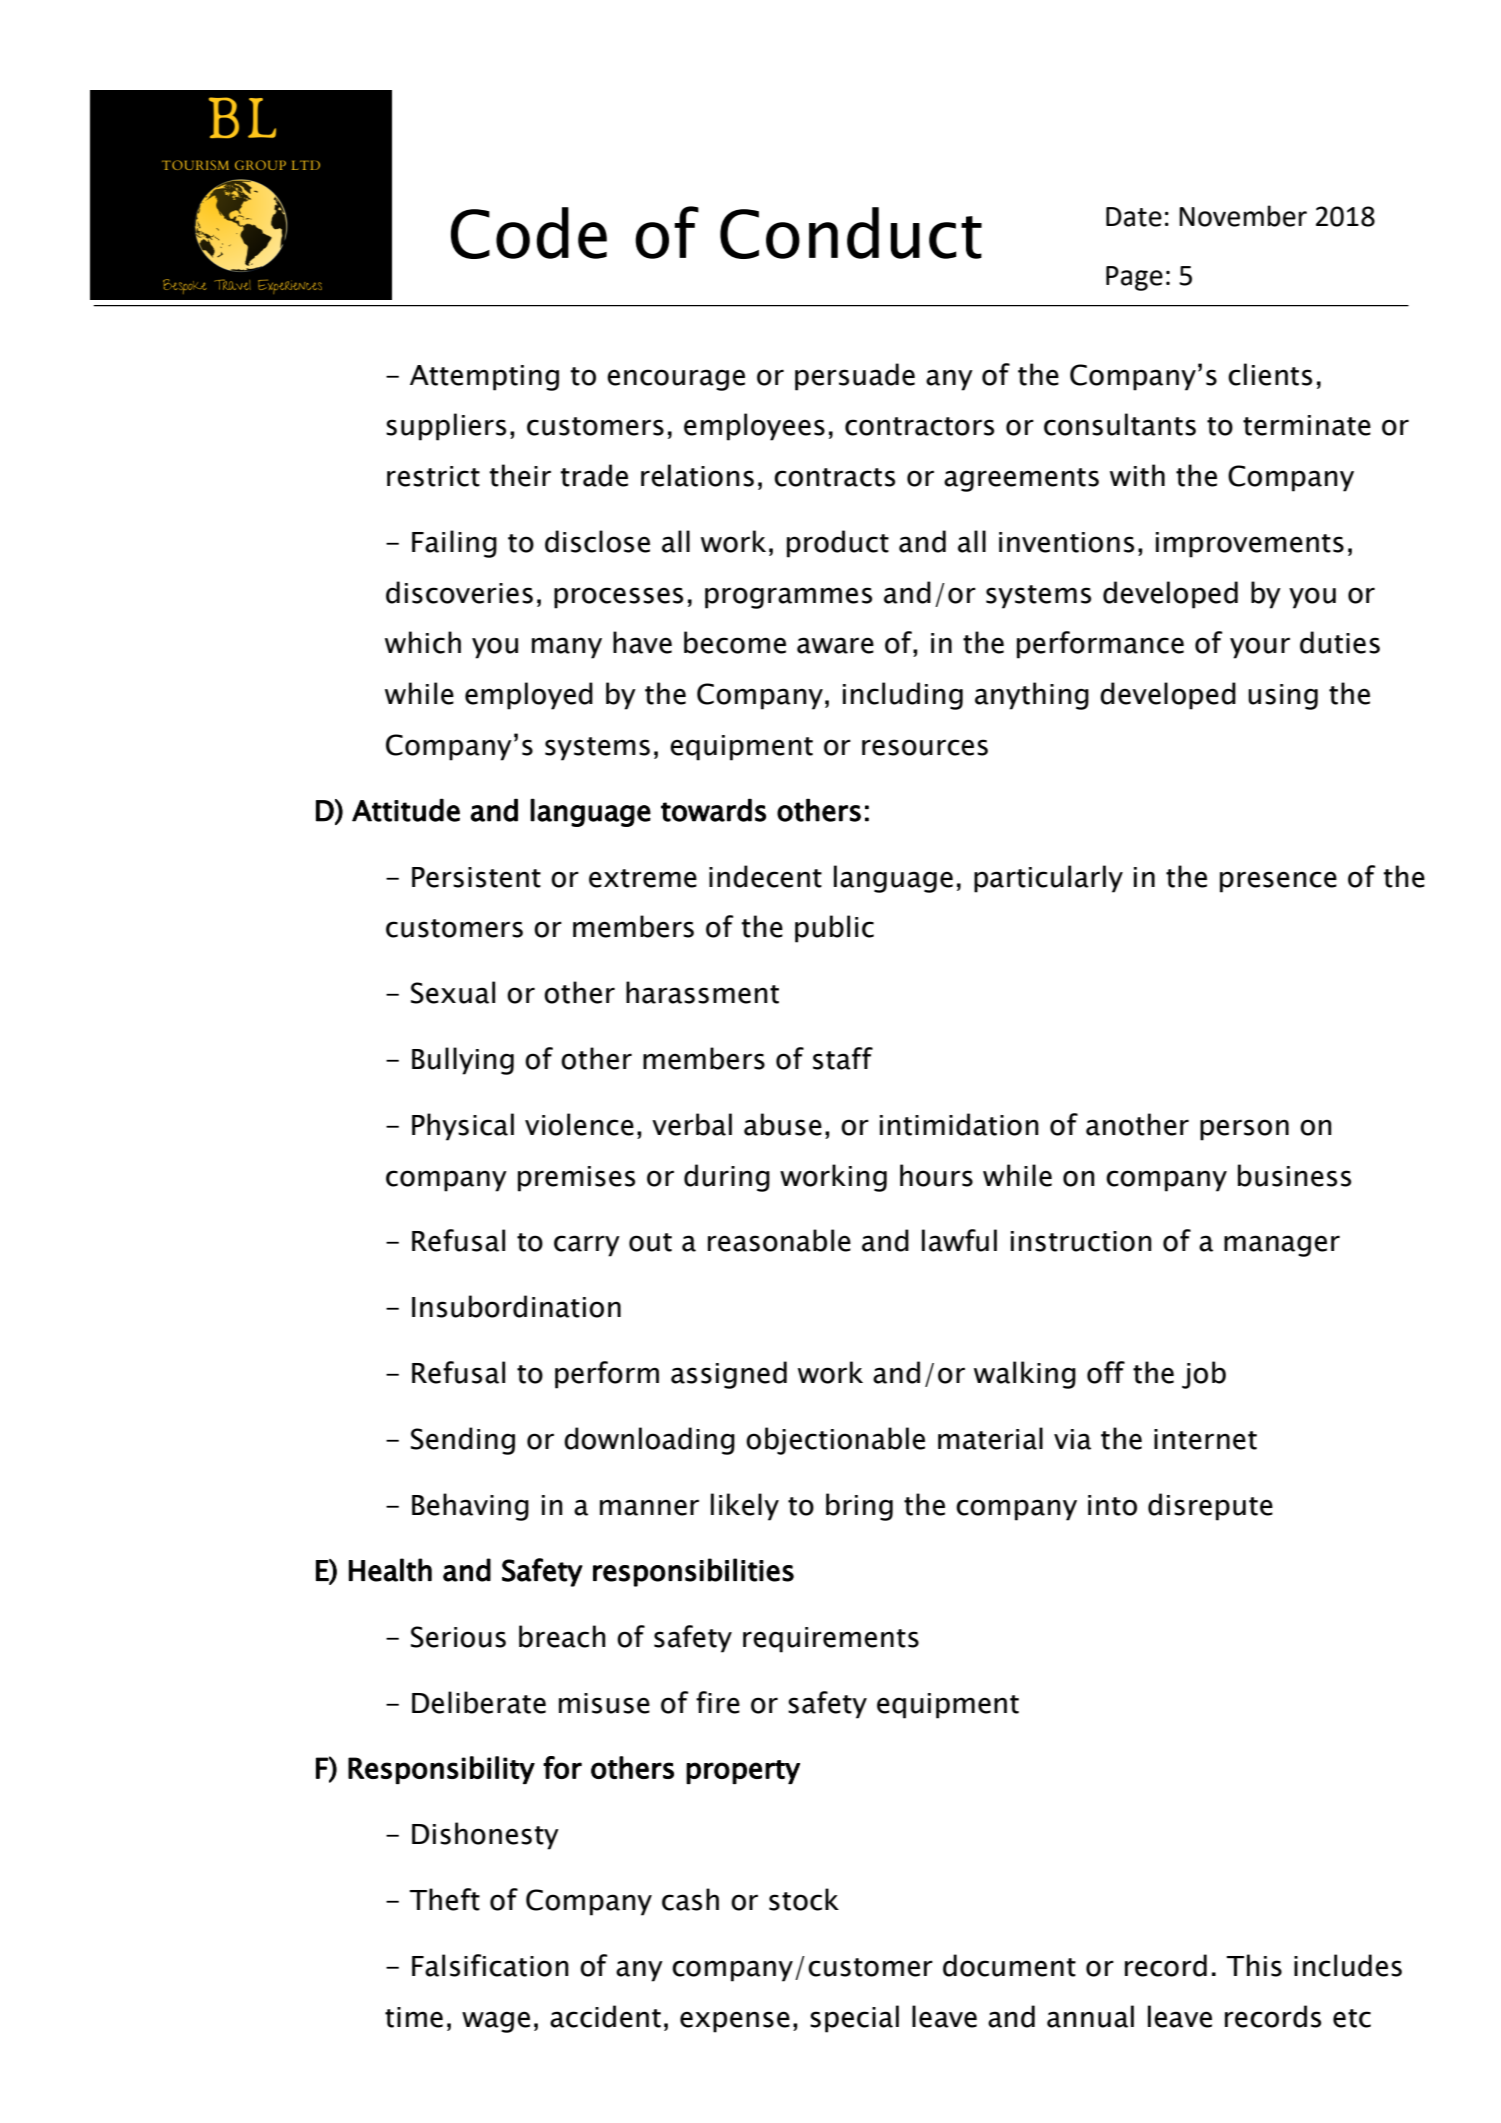  I want to click on Behaving, so click(470, 1507).
